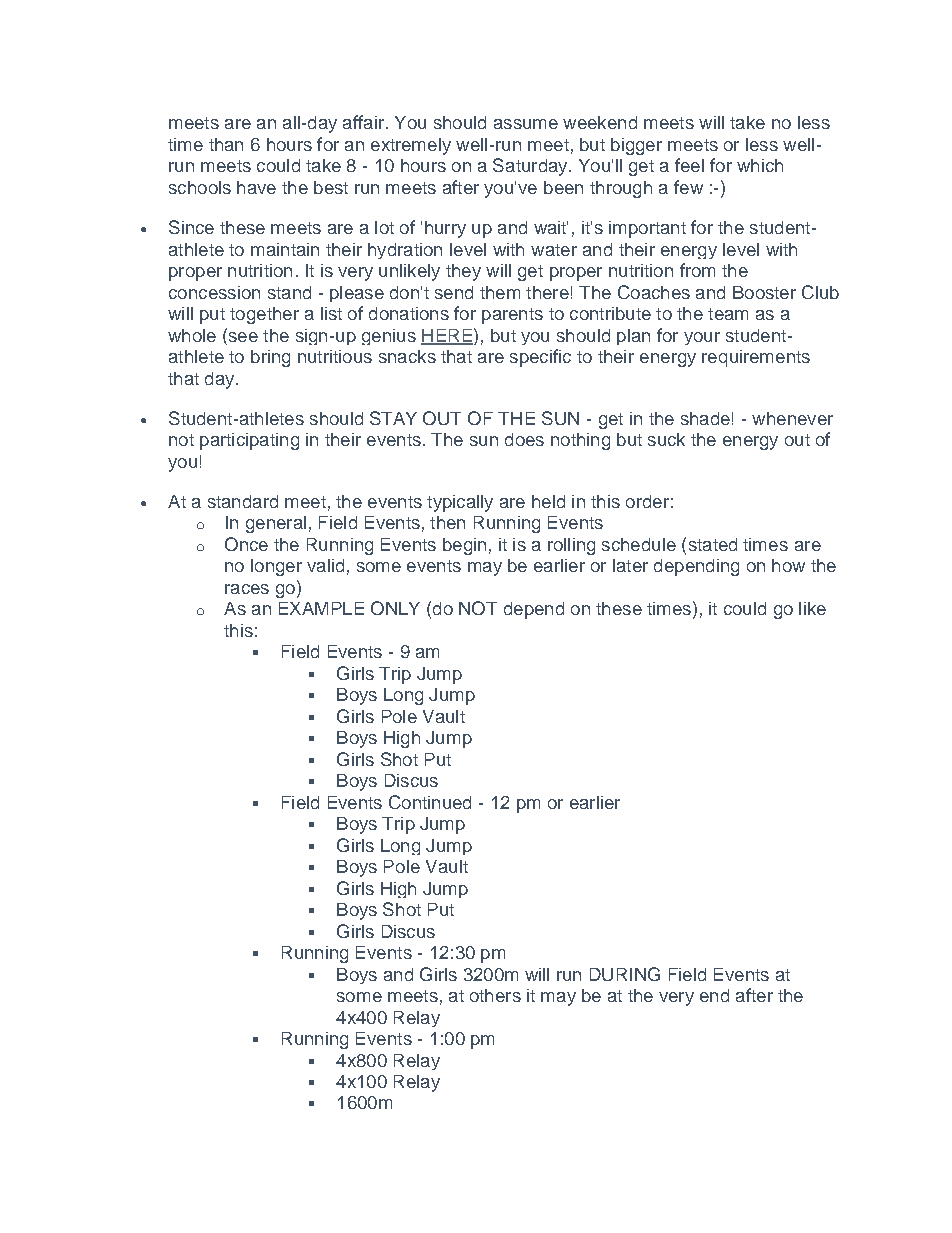  Describe the element at coordinates (531, 167) in the screenshot. I see `Saturday` at that location.
